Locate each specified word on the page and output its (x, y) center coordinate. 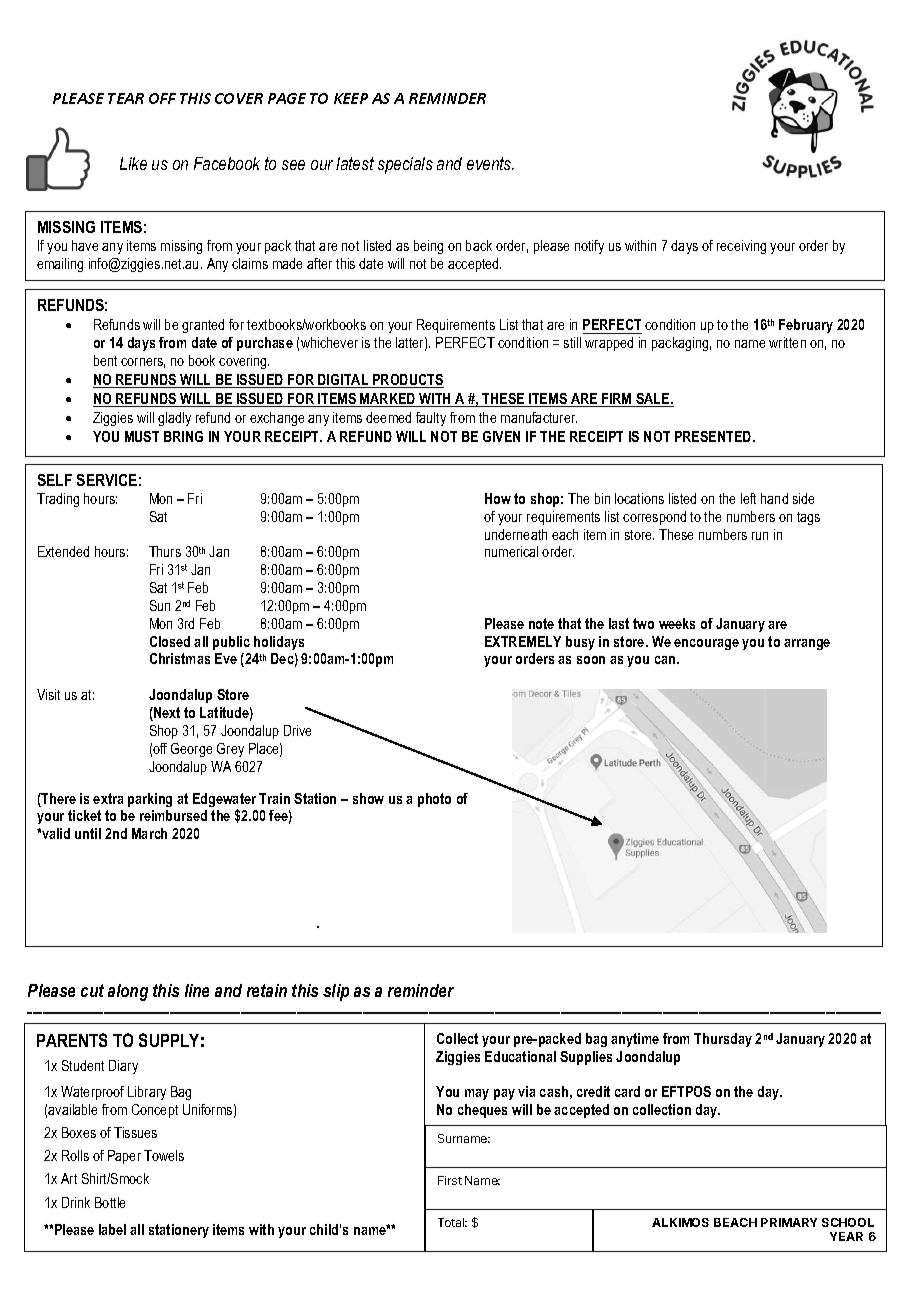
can (666, 660)
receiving (741, 247)
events (490, 163)
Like (133, 163)
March (149, 833)
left (748, 498)
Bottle (110, 1202)
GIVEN (501, 436)
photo (434, 800)
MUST (142, 436)
